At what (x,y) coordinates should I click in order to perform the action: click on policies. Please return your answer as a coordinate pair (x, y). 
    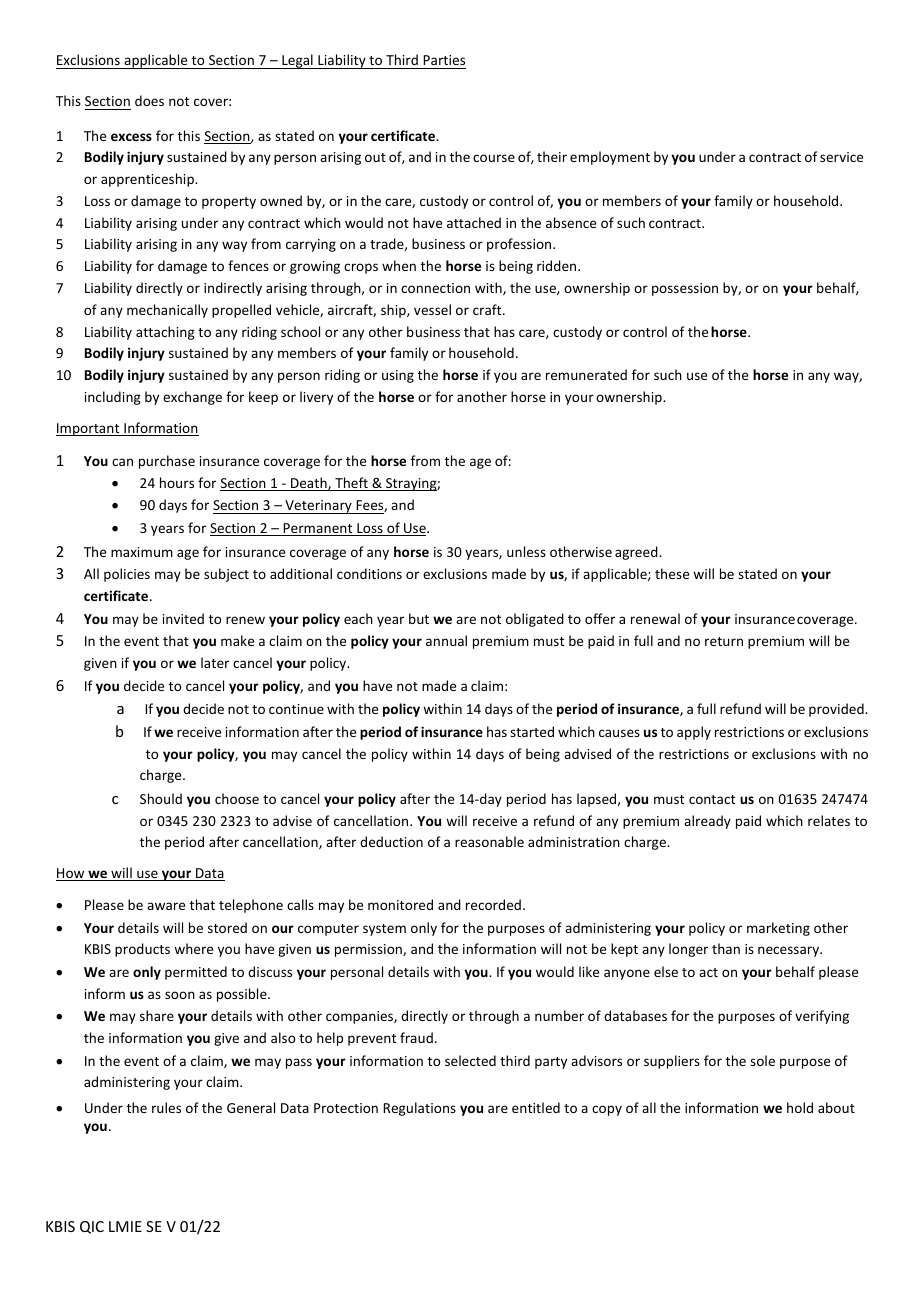
    Looking at the image, I should click on (127, 575).
